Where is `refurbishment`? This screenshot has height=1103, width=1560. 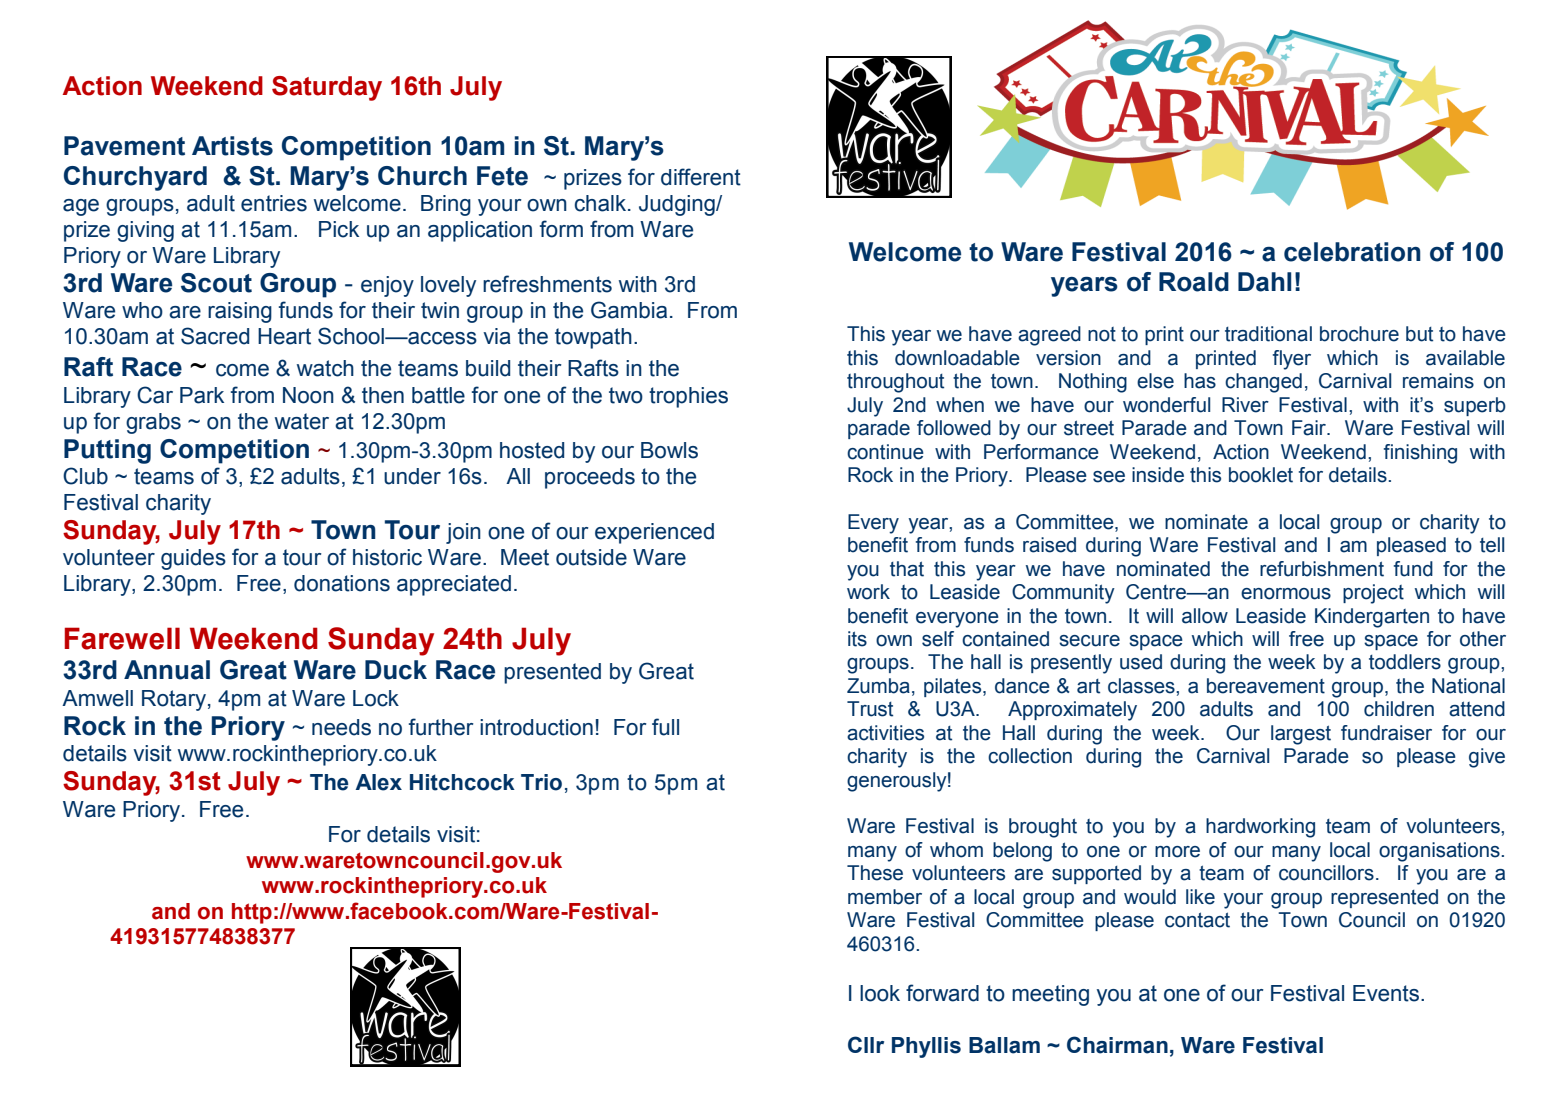 refurbishment is located at coordinates (1322, 569).
